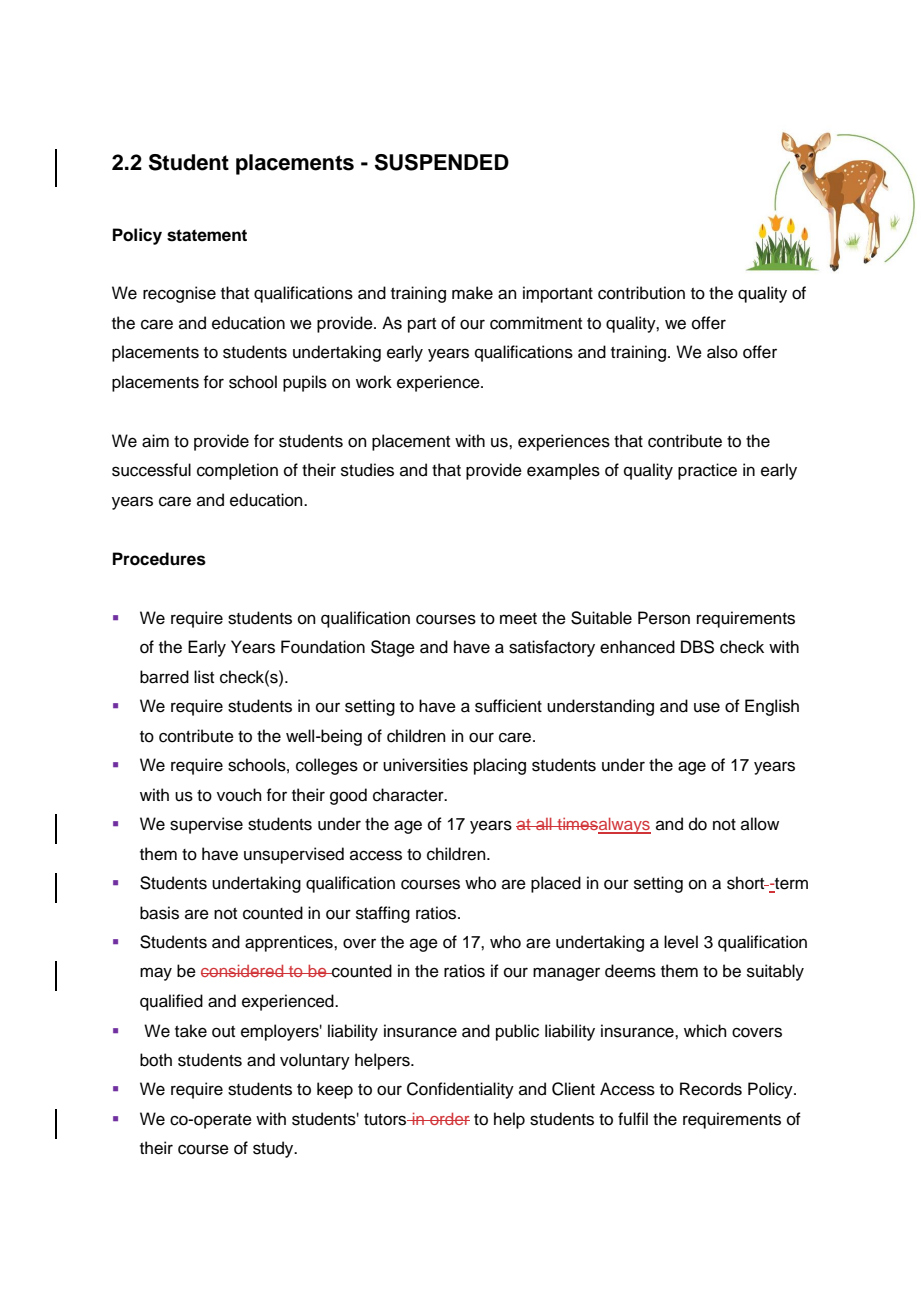 This screenshot has width=924, height=1308. Describe the element at coordinates (274, 1149) in the screenshot. I see `study` at that location.
